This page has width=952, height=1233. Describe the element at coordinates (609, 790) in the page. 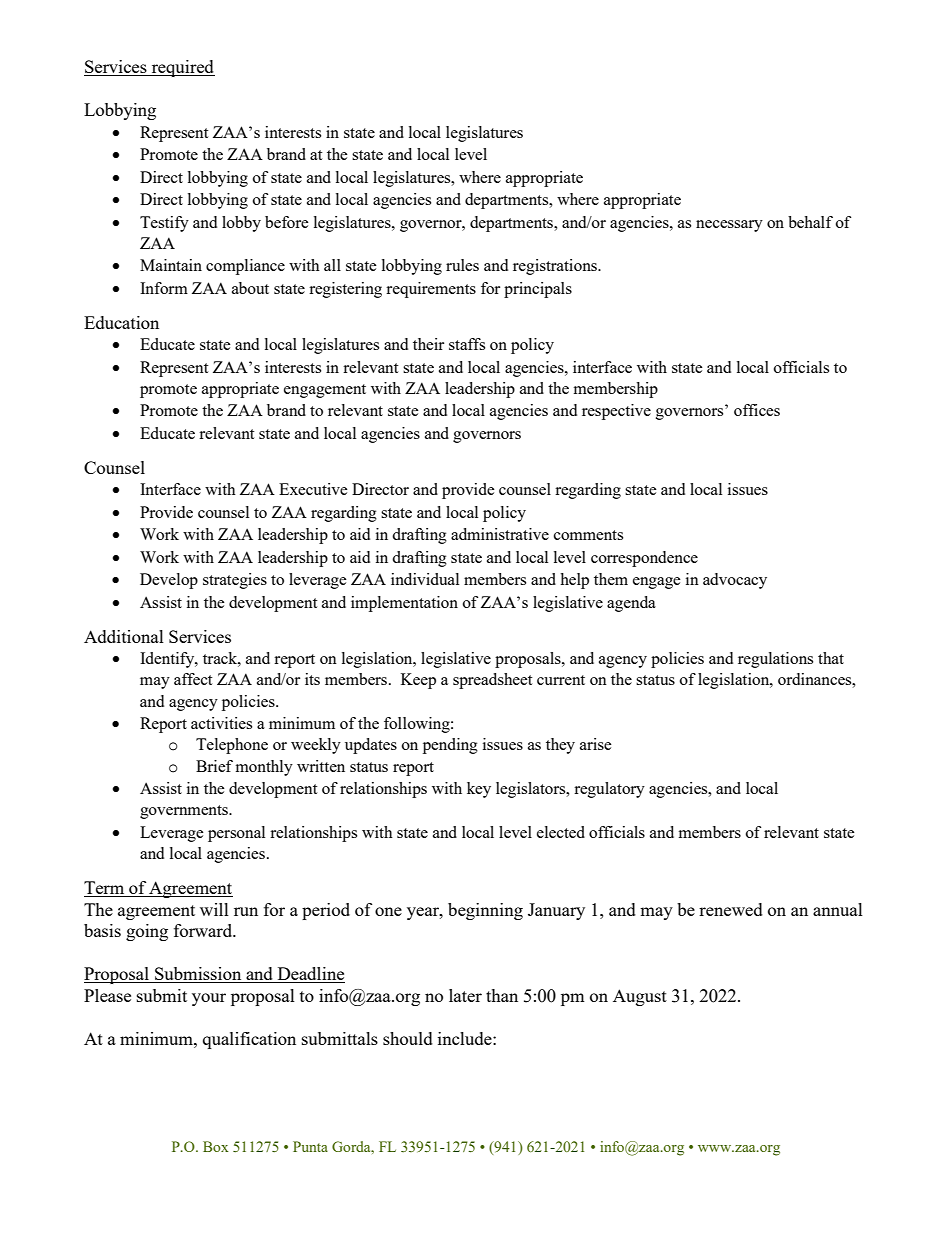

I see `regulatory` at that location.
